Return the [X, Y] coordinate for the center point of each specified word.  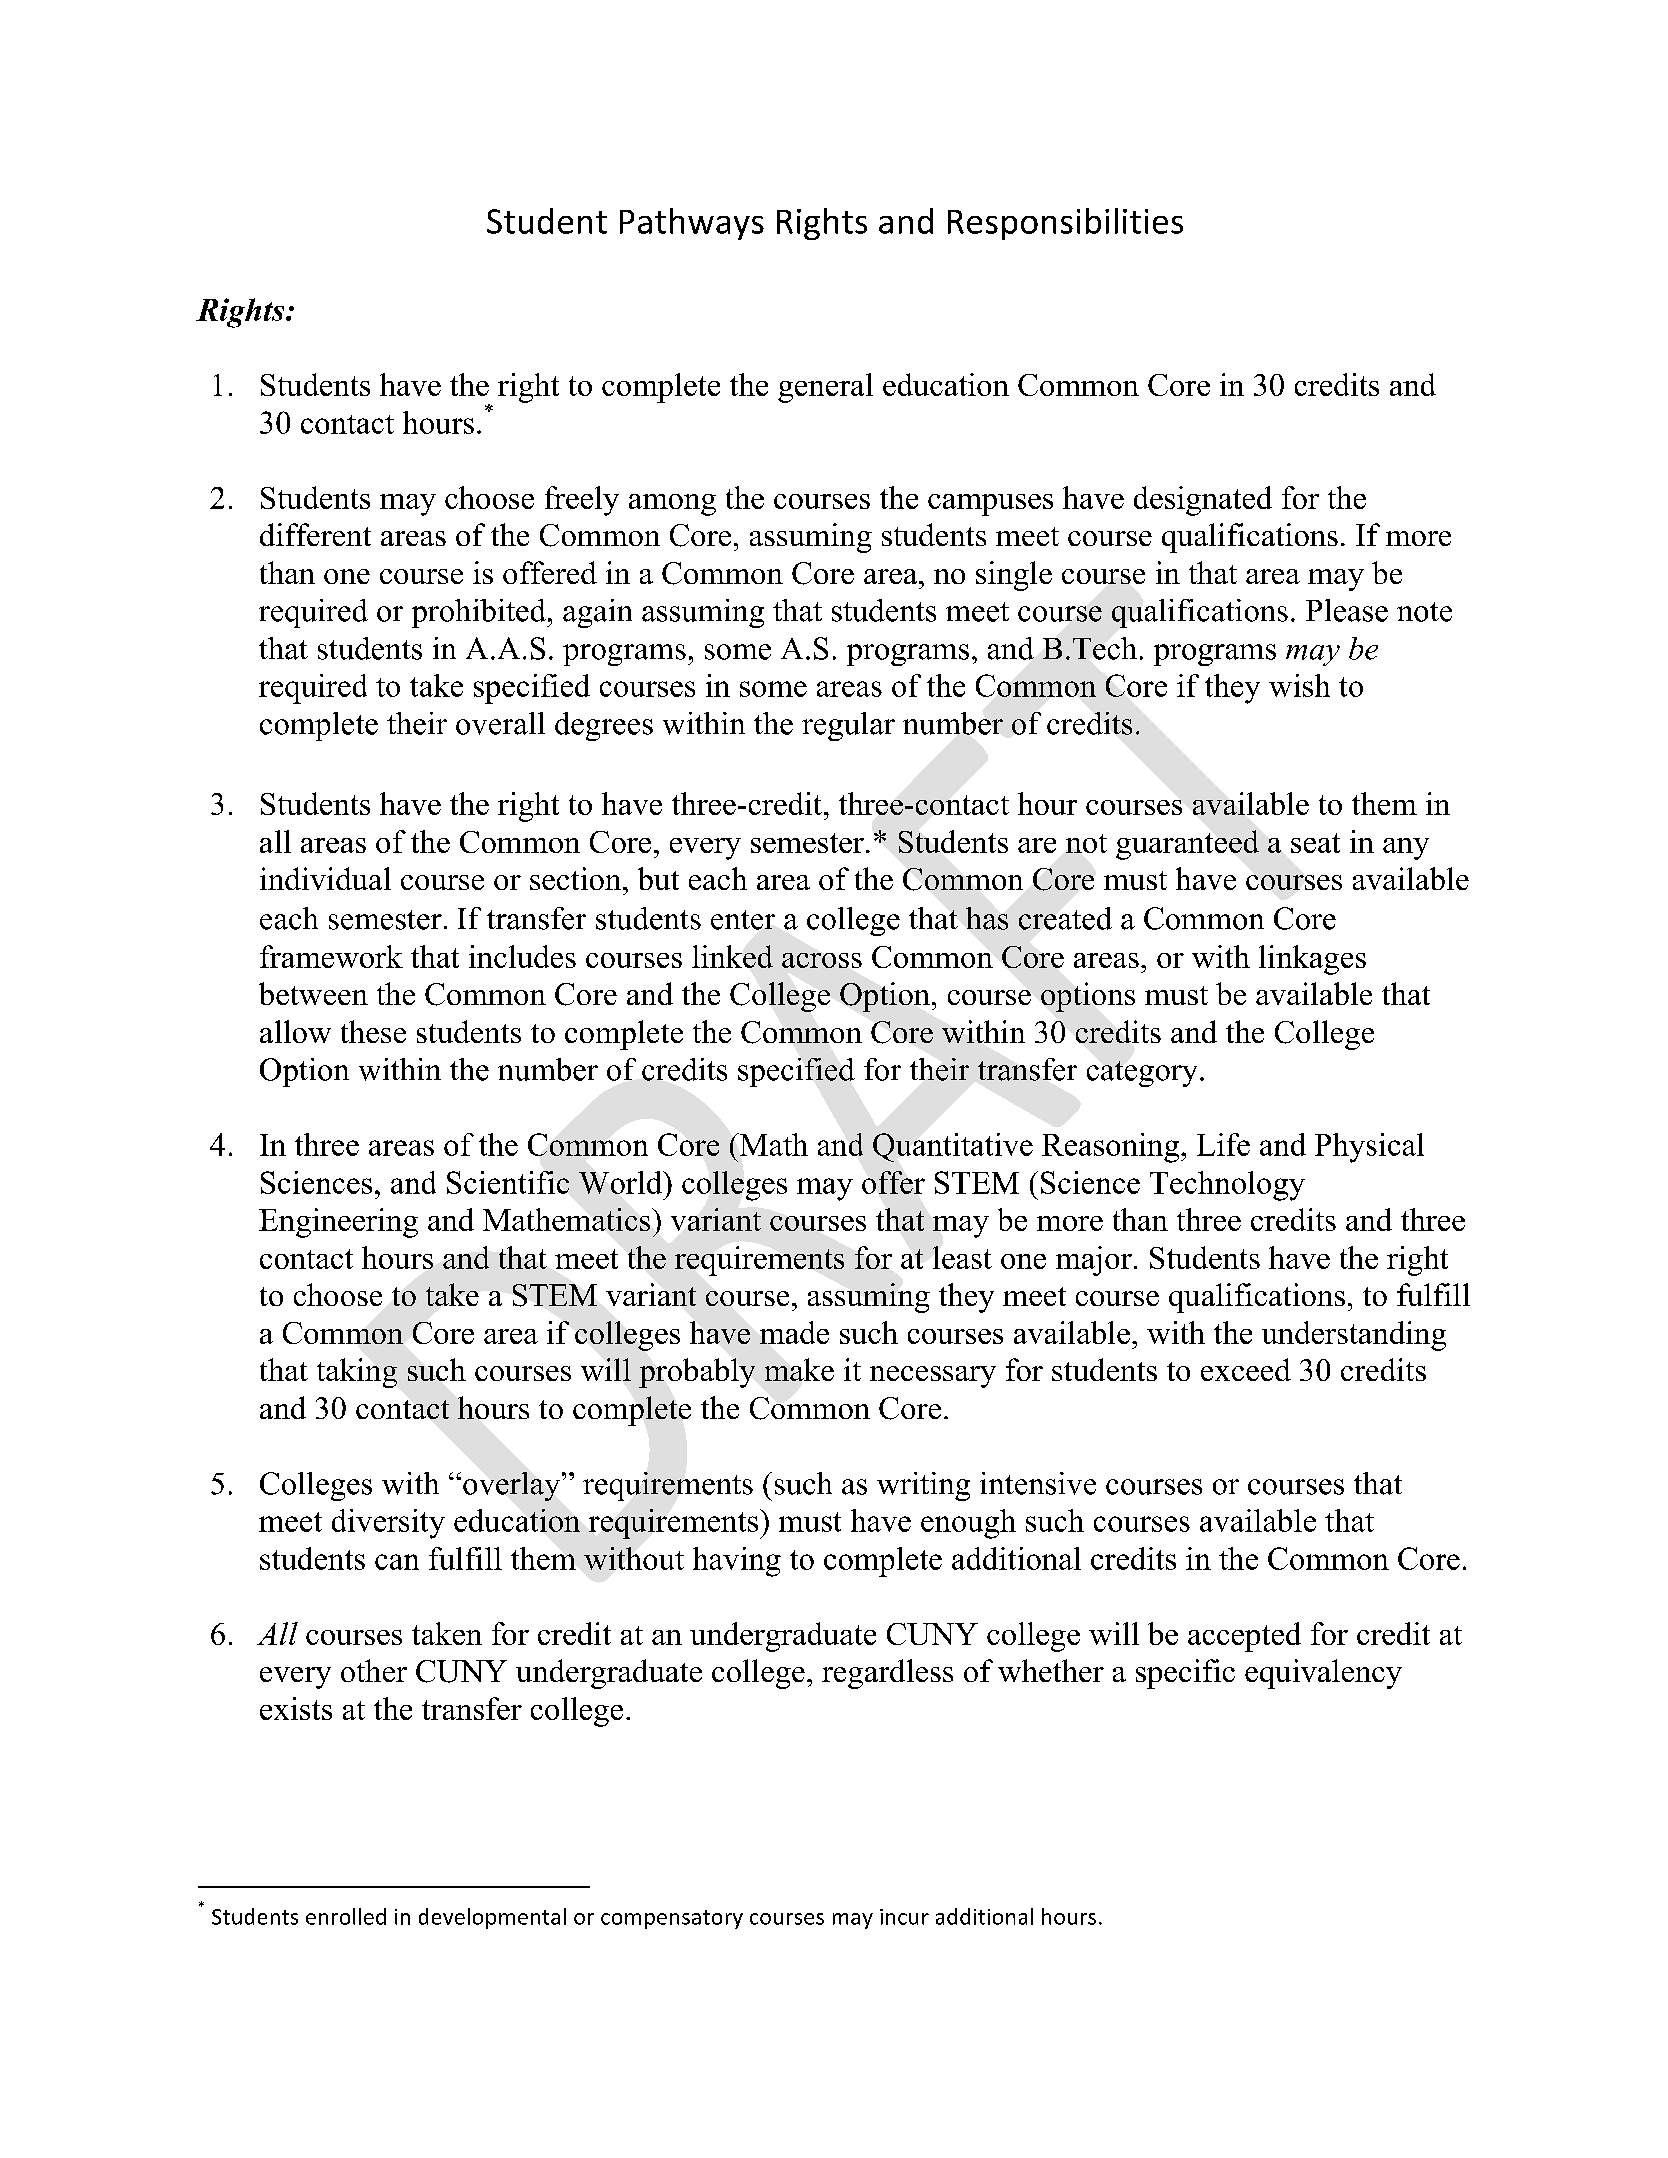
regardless [887, 1674]
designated [1203, 501]
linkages [1312, 960]
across [822, 960]
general [825, 388]
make [799, 1369]
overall [500, 723]
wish [1299, 685]
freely [582, 501]
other [374, 1670]
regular [848, 726]
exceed [1246, 1369]
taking [357, 1373]
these [373, 1031]
